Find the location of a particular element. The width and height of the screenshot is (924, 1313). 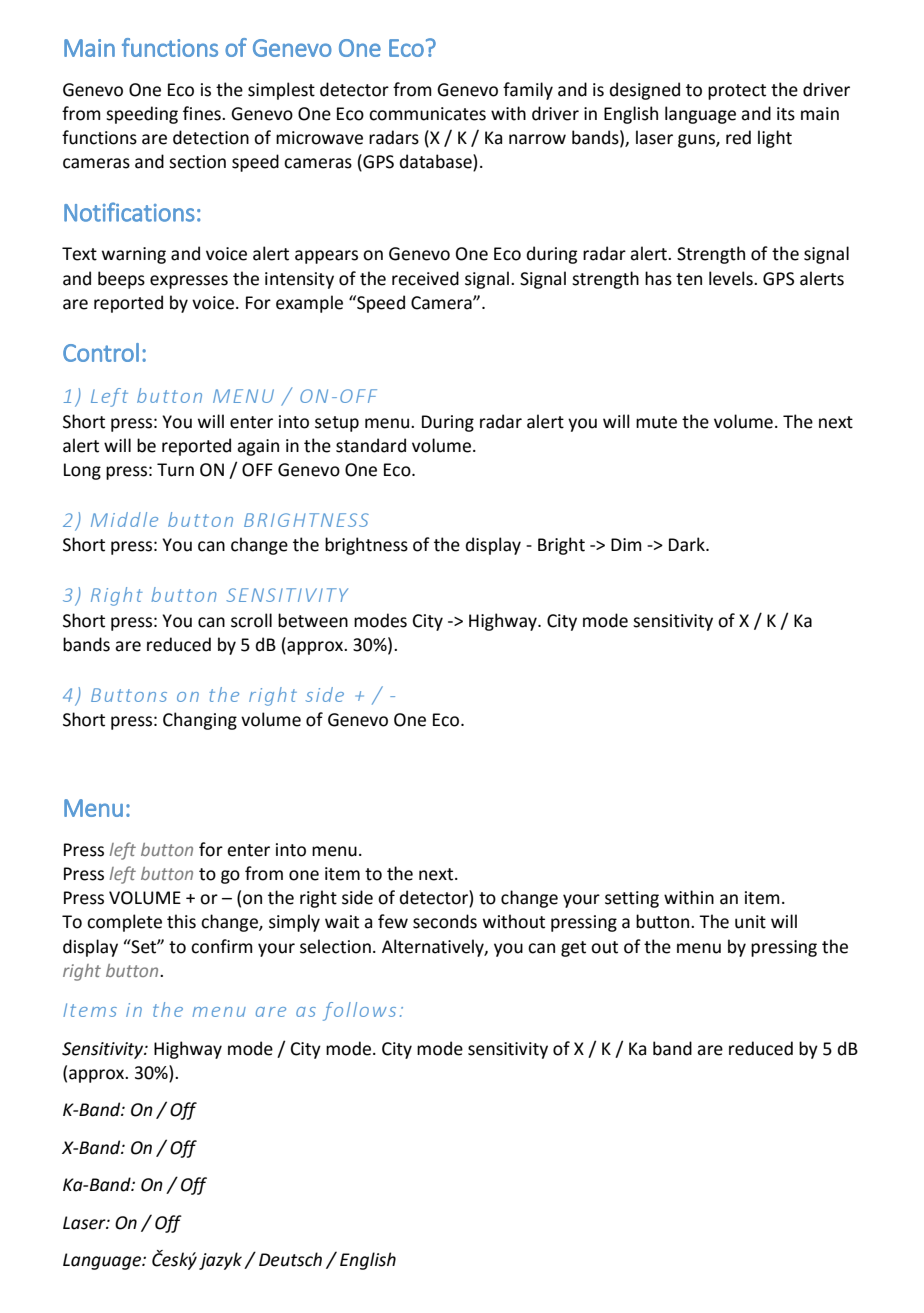

Deutsch is located at coordinates (290, 1259).
